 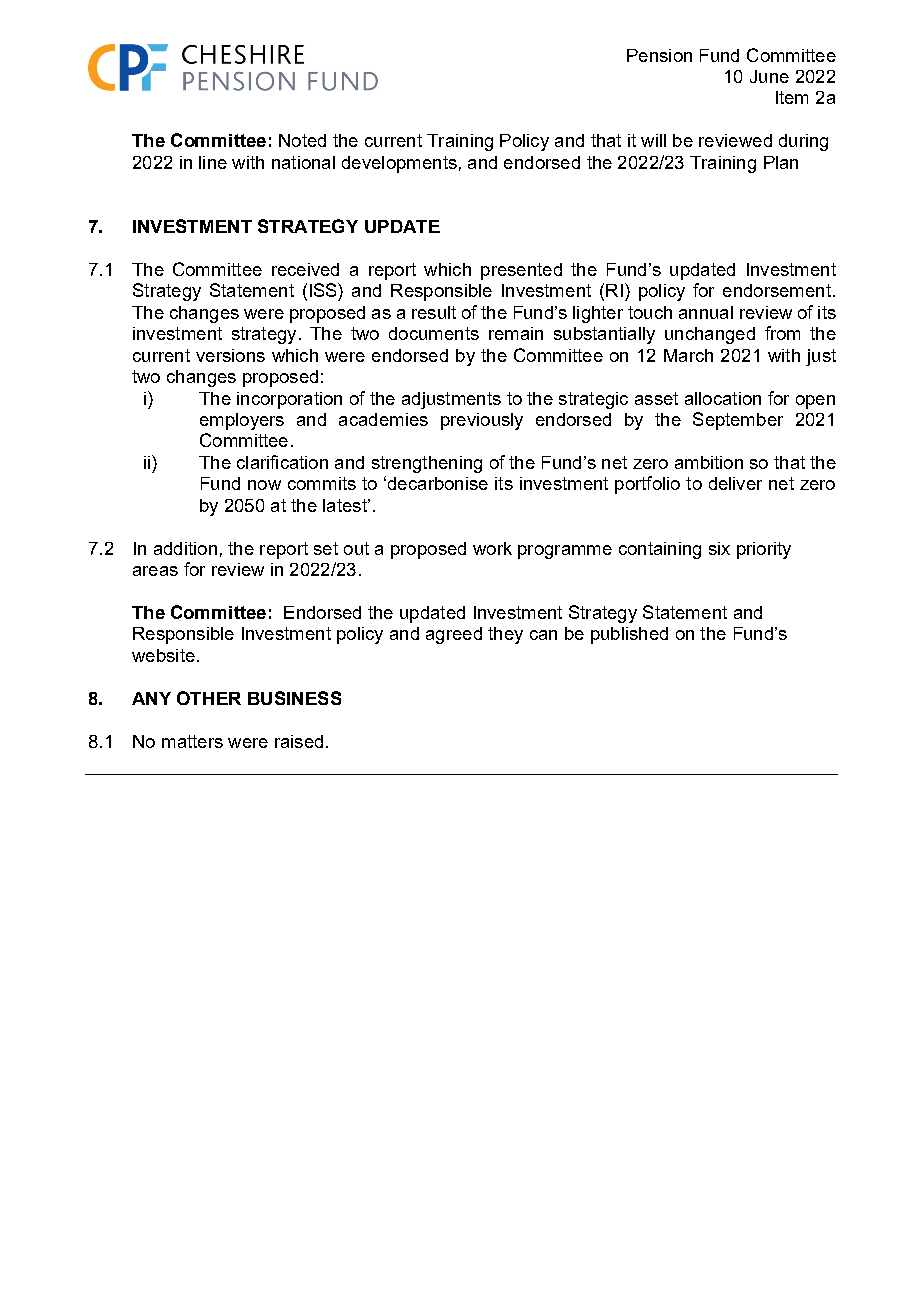 I want to click on June, so click(x=769, y=76).
